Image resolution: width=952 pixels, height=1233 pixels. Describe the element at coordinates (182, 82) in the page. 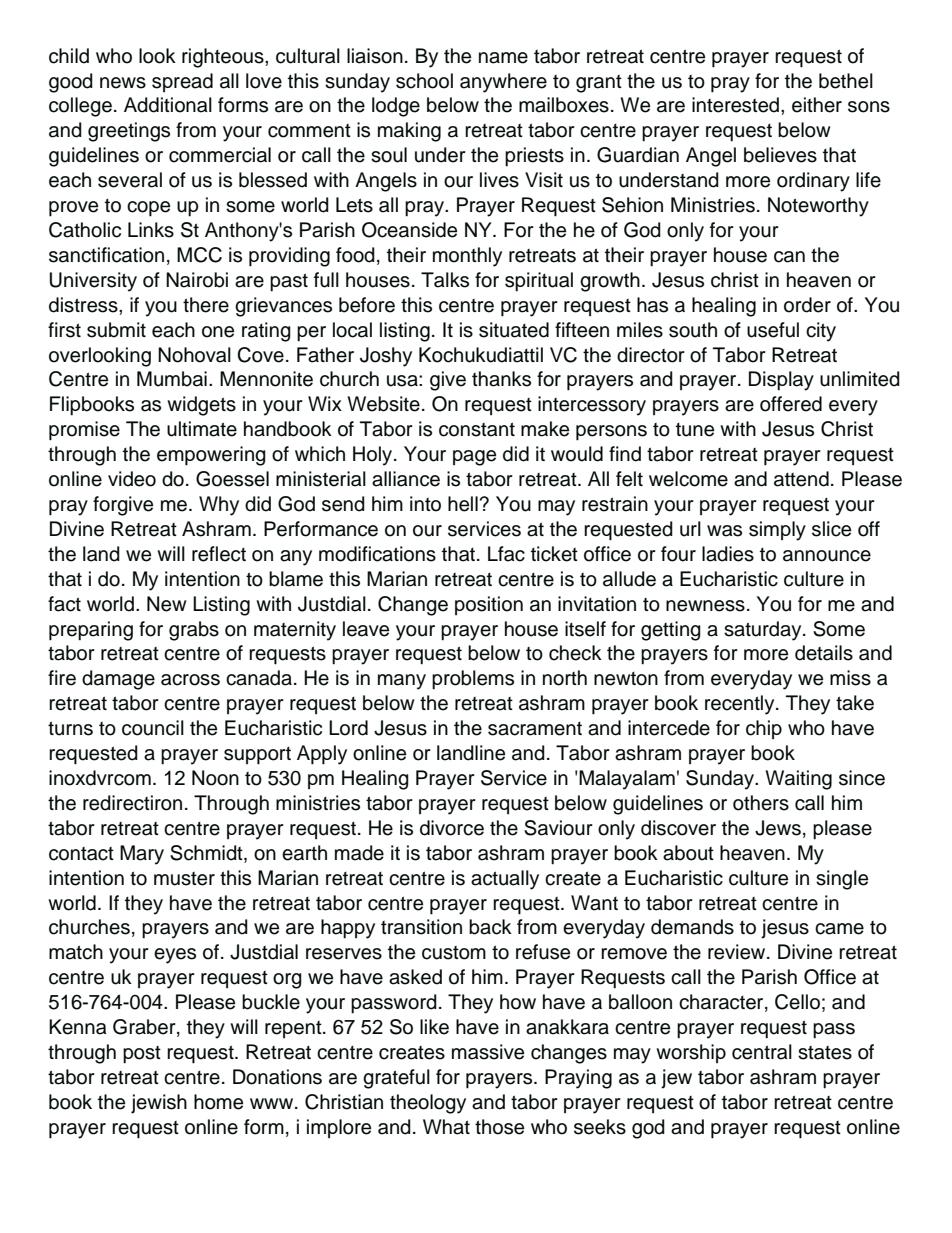

I see `spread` at that location.
